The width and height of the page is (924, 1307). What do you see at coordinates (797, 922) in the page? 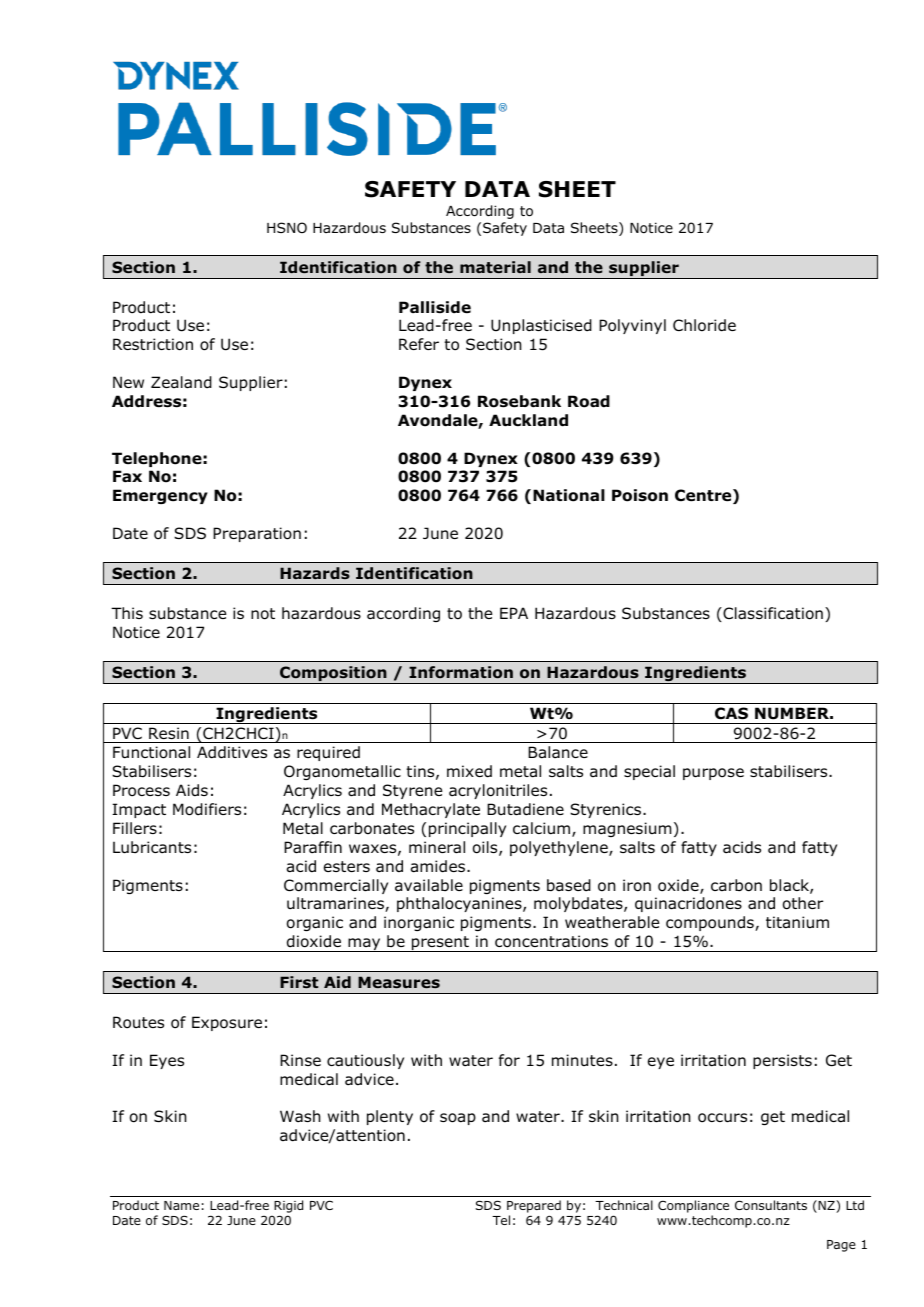
I see `titanium` at bounding box center [797, 922].
